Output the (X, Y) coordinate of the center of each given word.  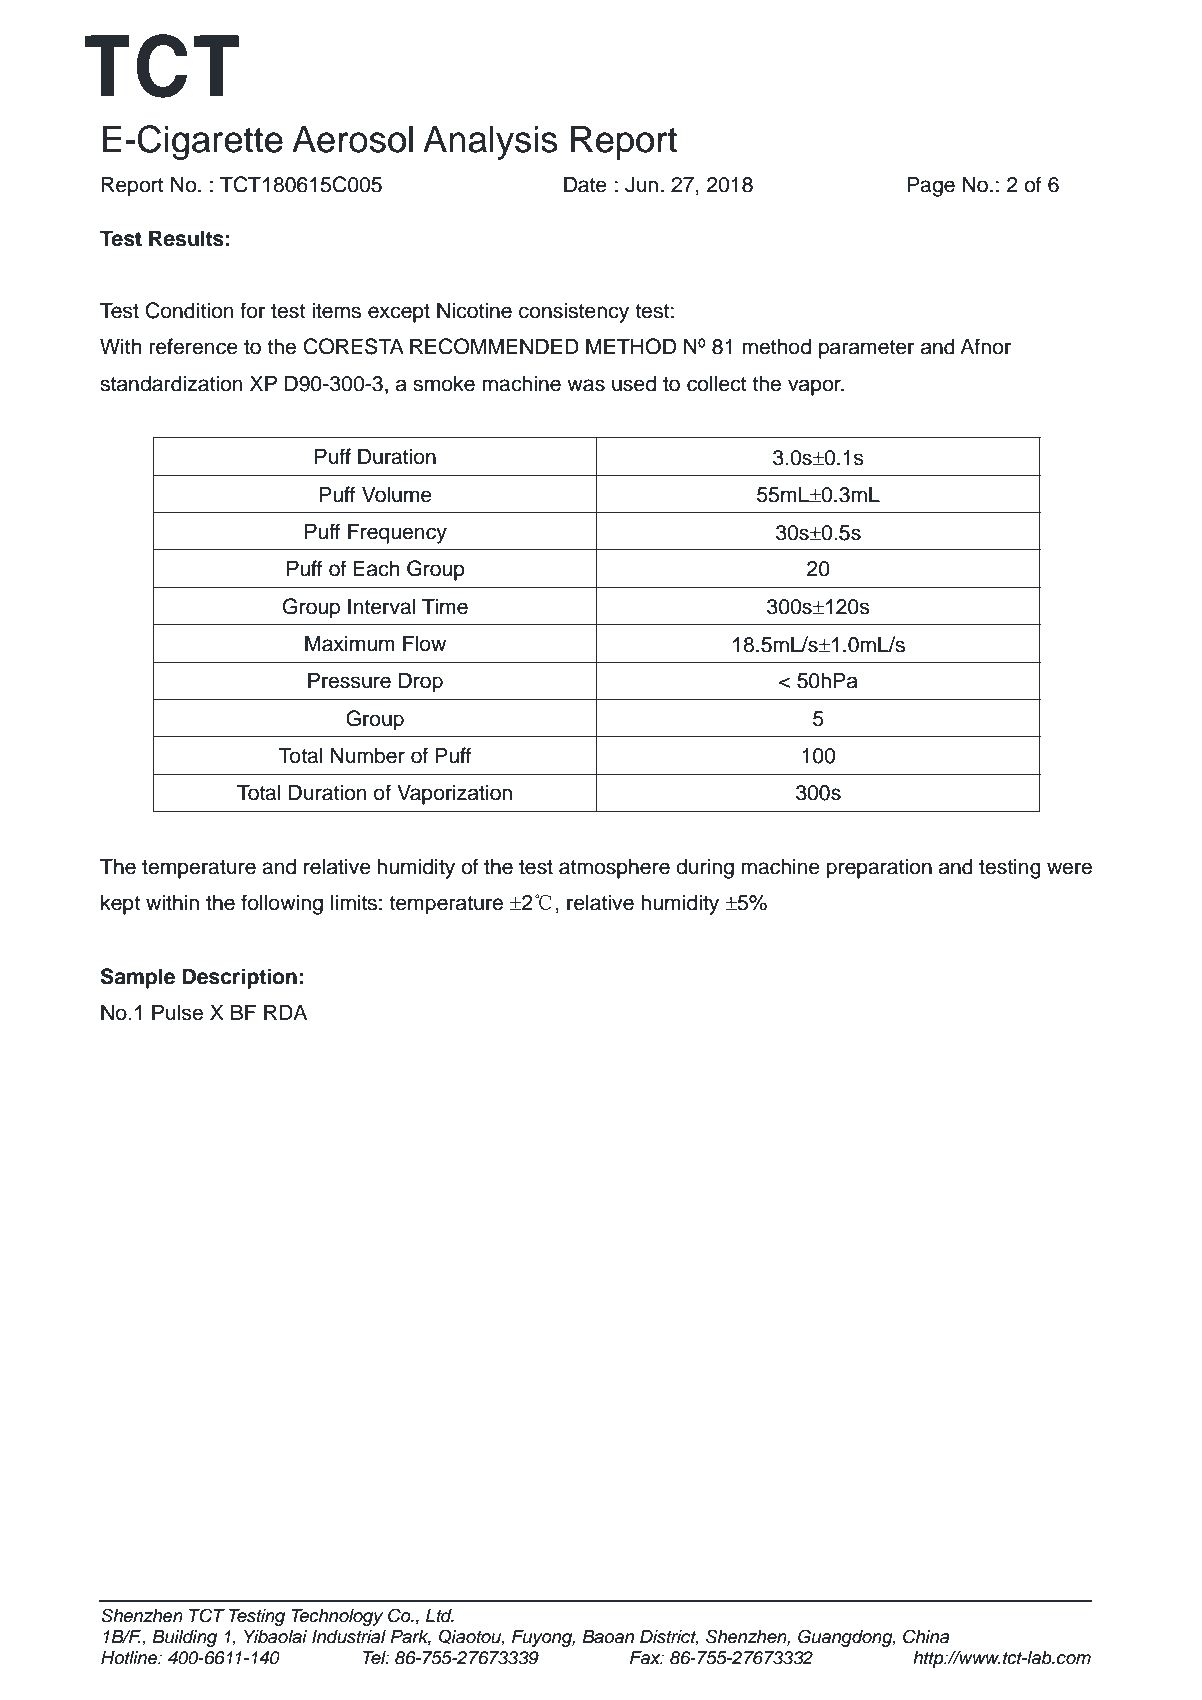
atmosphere (614, 868)
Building (184, 1638)
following (282, 904)
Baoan (608, 1637)
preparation (879, 868)
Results (186, 238)
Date (585, 184)
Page (931, 186)
